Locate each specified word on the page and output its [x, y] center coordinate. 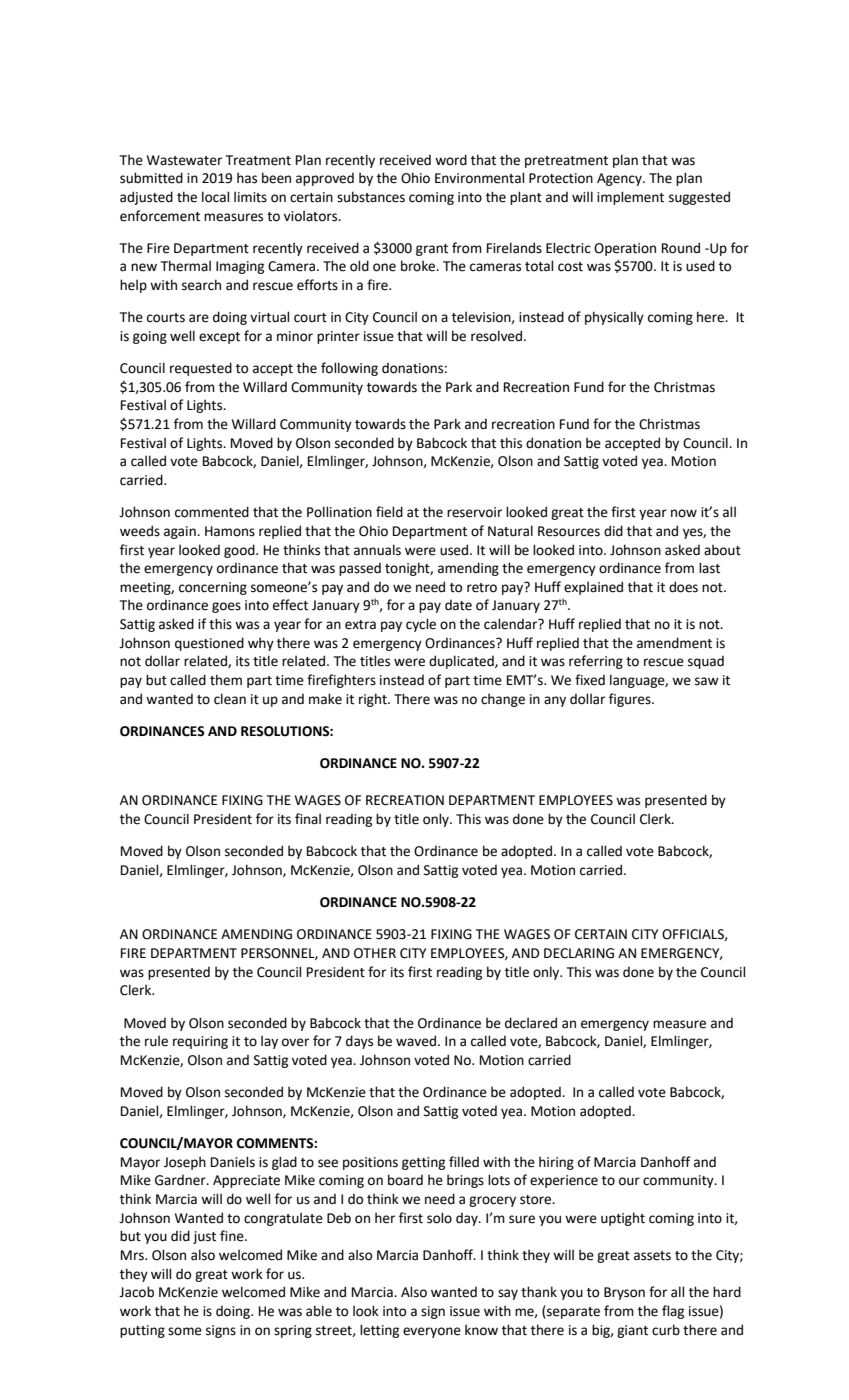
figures [631, 700]
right [374, 700]
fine [233, 1236]
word [451, 160]
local [215, 197]
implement [630, 198]
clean [230, 699]
